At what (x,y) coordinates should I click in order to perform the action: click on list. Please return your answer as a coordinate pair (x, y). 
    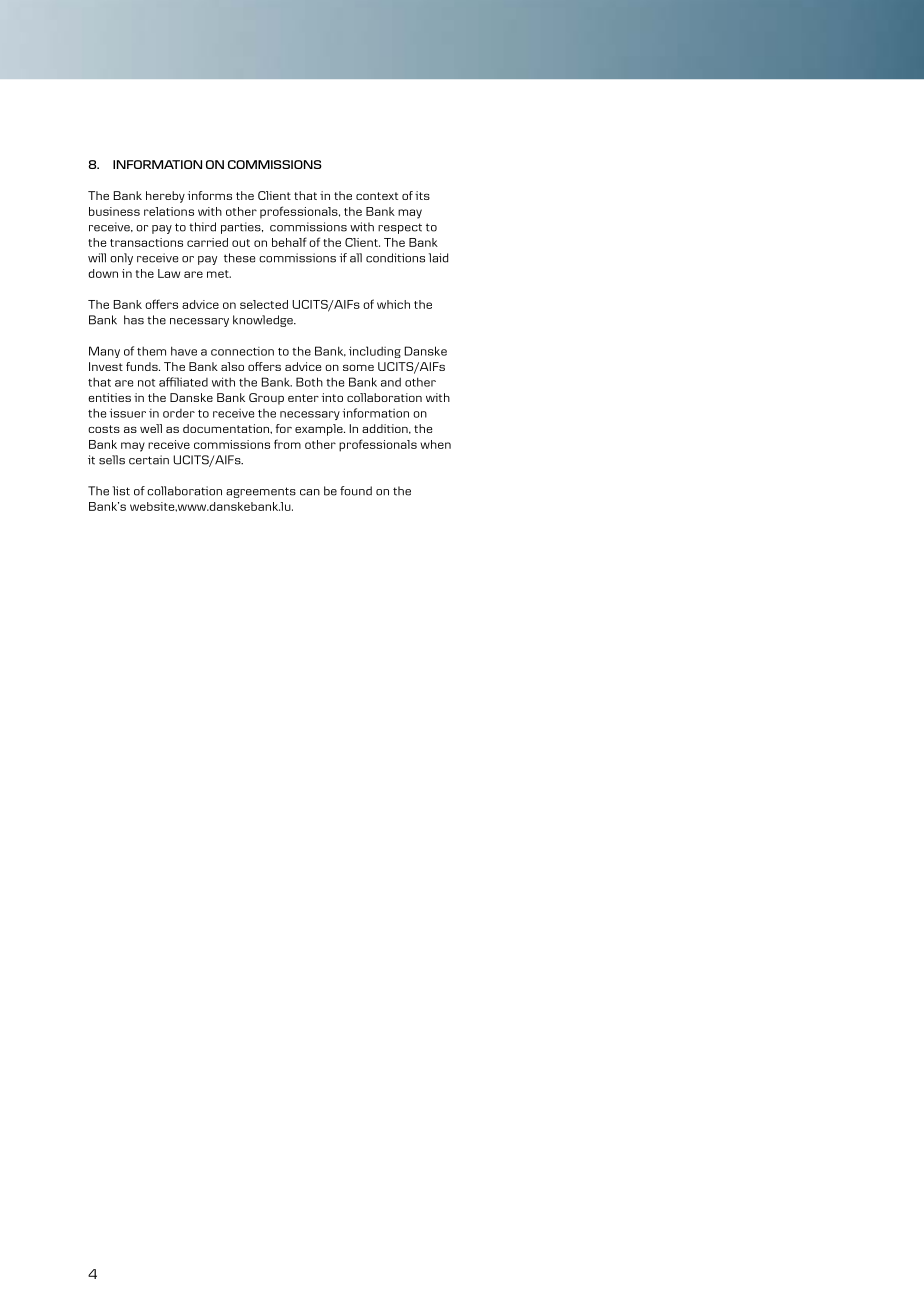
    Looking at the image, I should click on (121, 491).
